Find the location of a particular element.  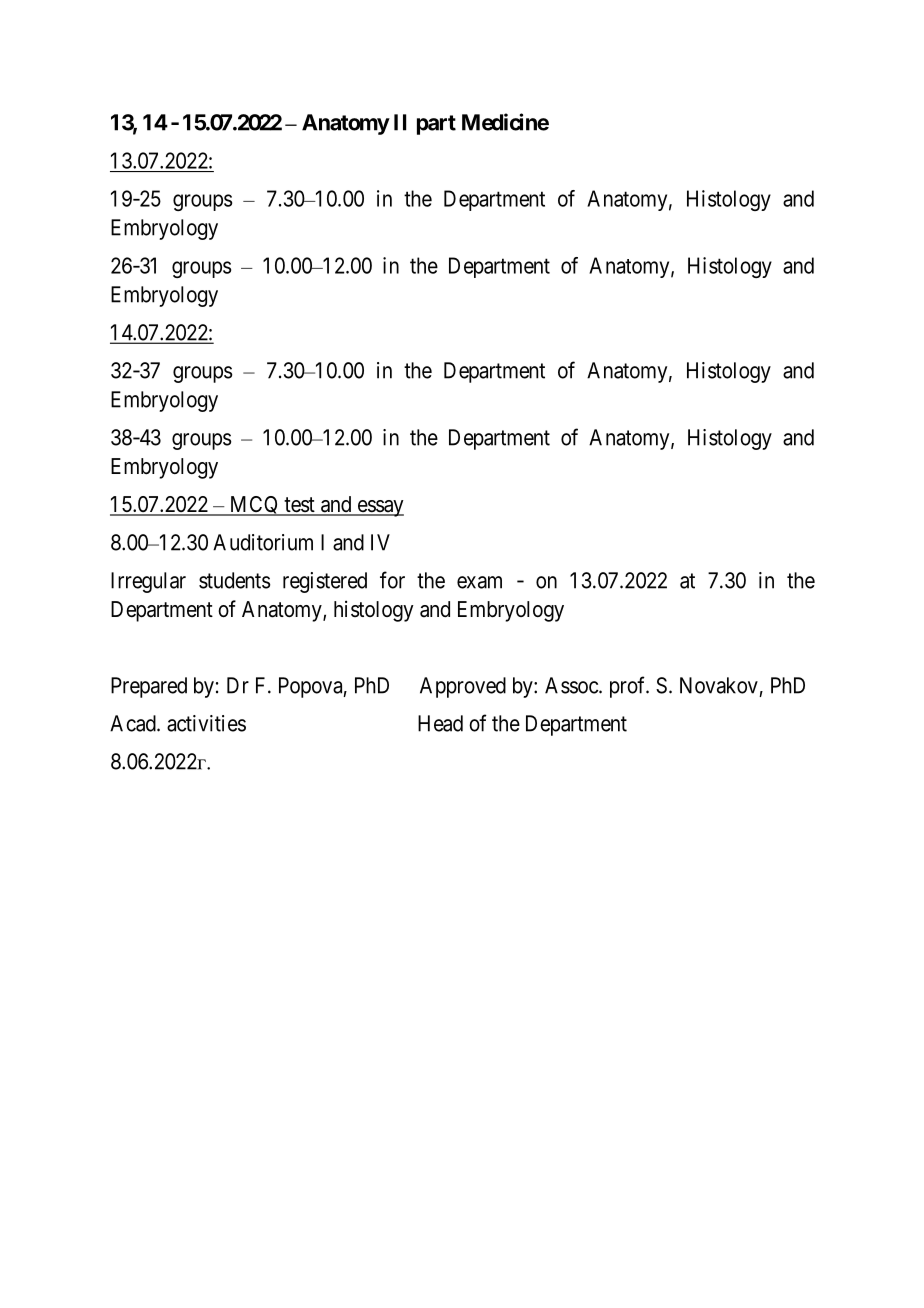

MCQ is located at coordinates (254, 506).
